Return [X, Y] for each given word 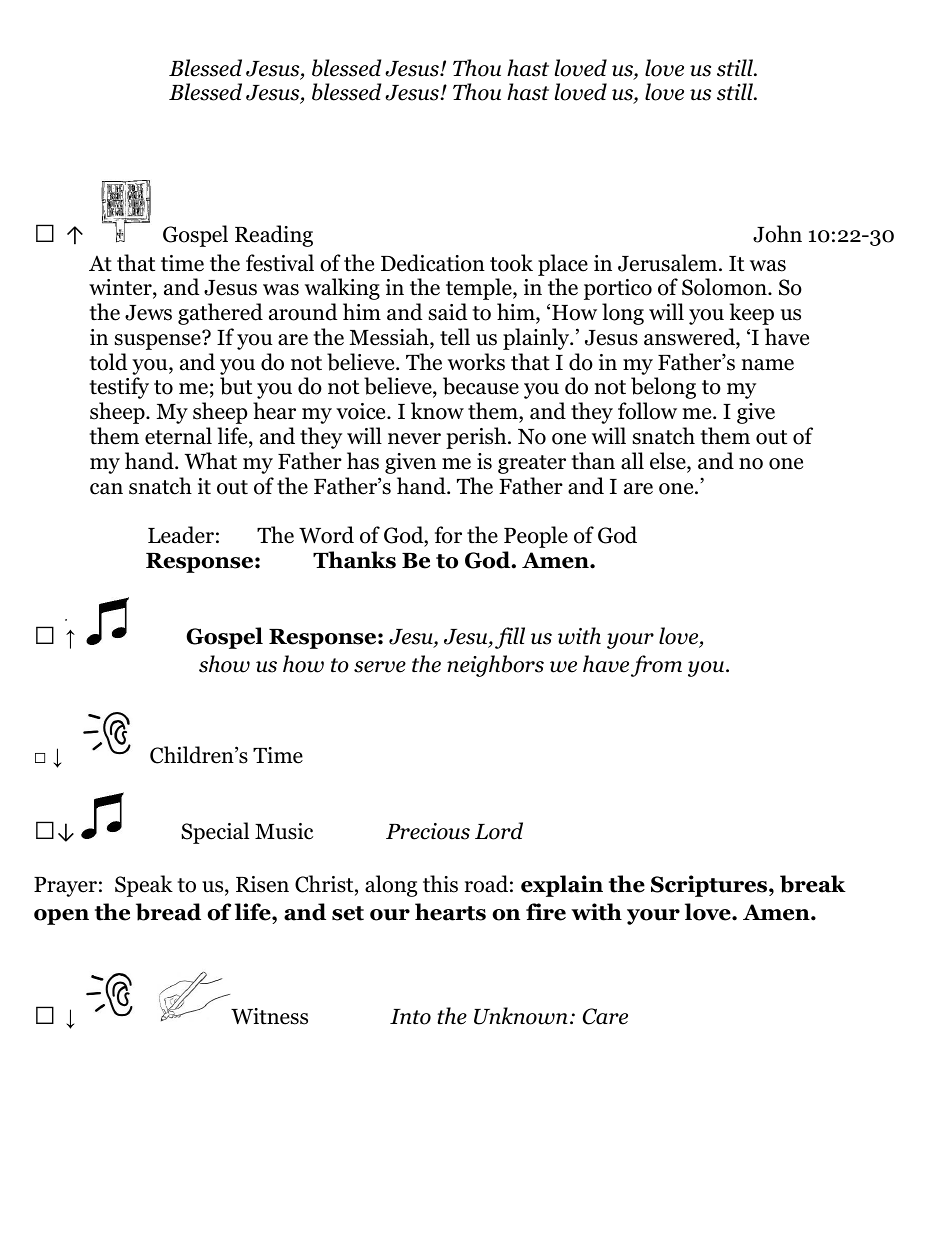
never [414, 439]
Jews [148, 313]
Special [215, 833]
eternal [178, 436]
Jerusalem [669, 263]
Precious [428, 831]
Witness [269, 1016]
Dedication [433, 263]
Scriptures [710, 886]
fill [510, 638]
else [669, 462]
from [656, 666]
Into [410, 1017]
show [224, 664]
